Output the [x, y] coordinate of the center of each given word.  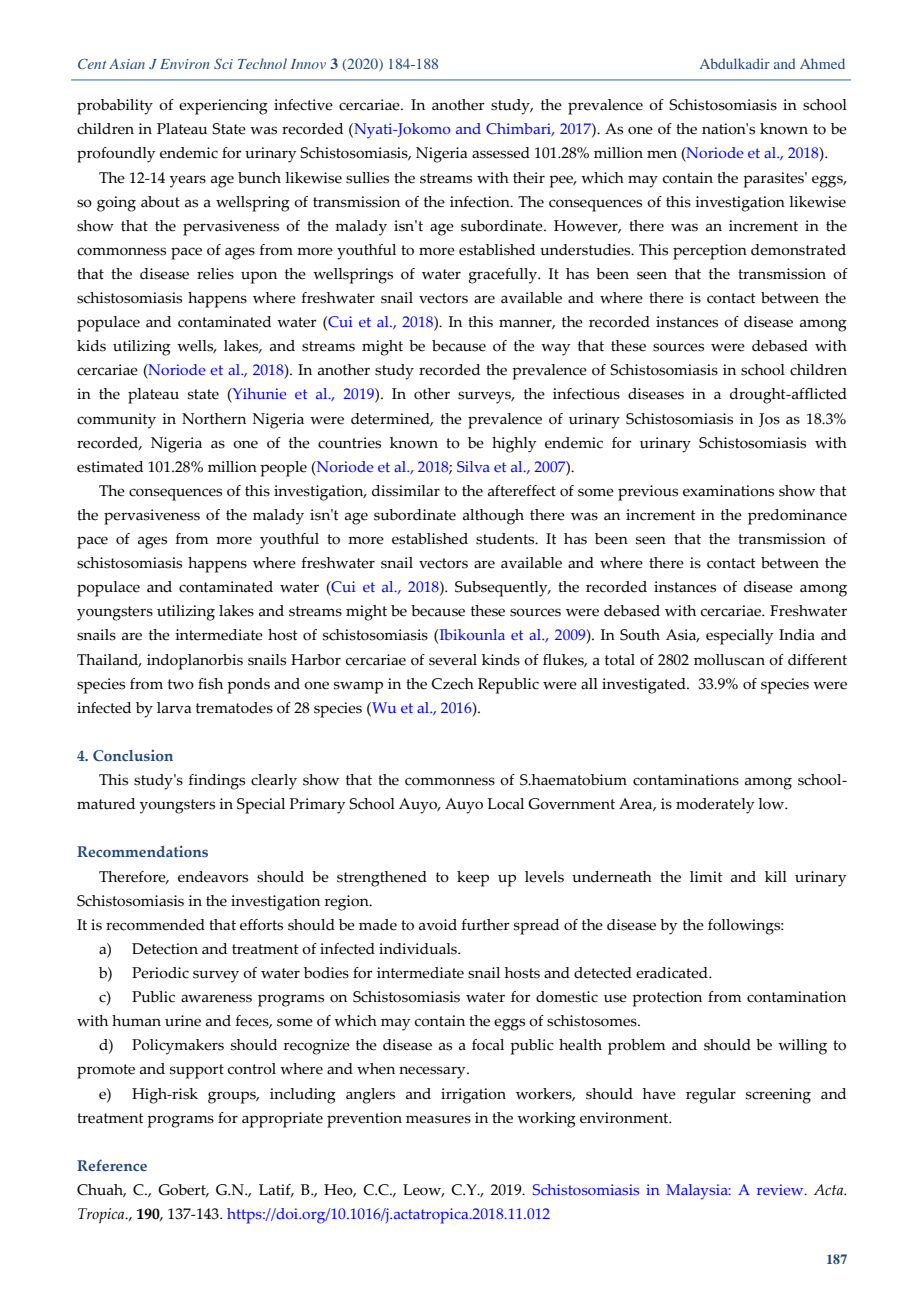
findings [217, 782]
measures [438, 1119]
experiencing [223, 107]
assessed [501, 153]
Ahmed [822, 63]
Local [505, 804]
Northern [214, 419]
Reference [112, 1165]
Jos [769, 420]
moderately [715, 806]
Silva [473, 466]
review [781, 1189]
